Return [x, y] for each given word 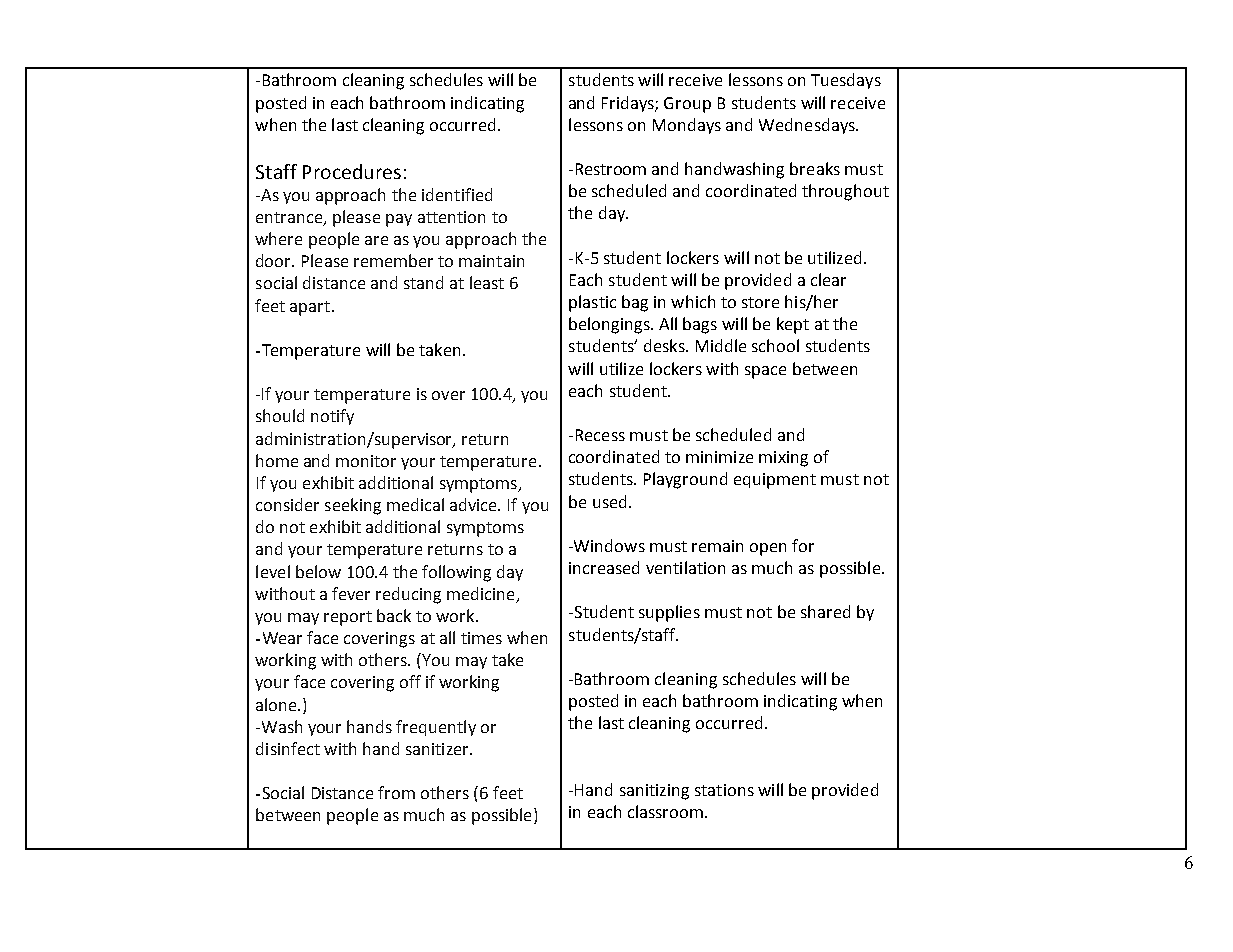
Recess [600, 435]
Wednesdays [808, 126]
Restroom [611, 169]
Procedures [352, 171]
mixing [783, 459]
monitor [366, 461]
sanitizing [654, 792]
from [396, 792]
